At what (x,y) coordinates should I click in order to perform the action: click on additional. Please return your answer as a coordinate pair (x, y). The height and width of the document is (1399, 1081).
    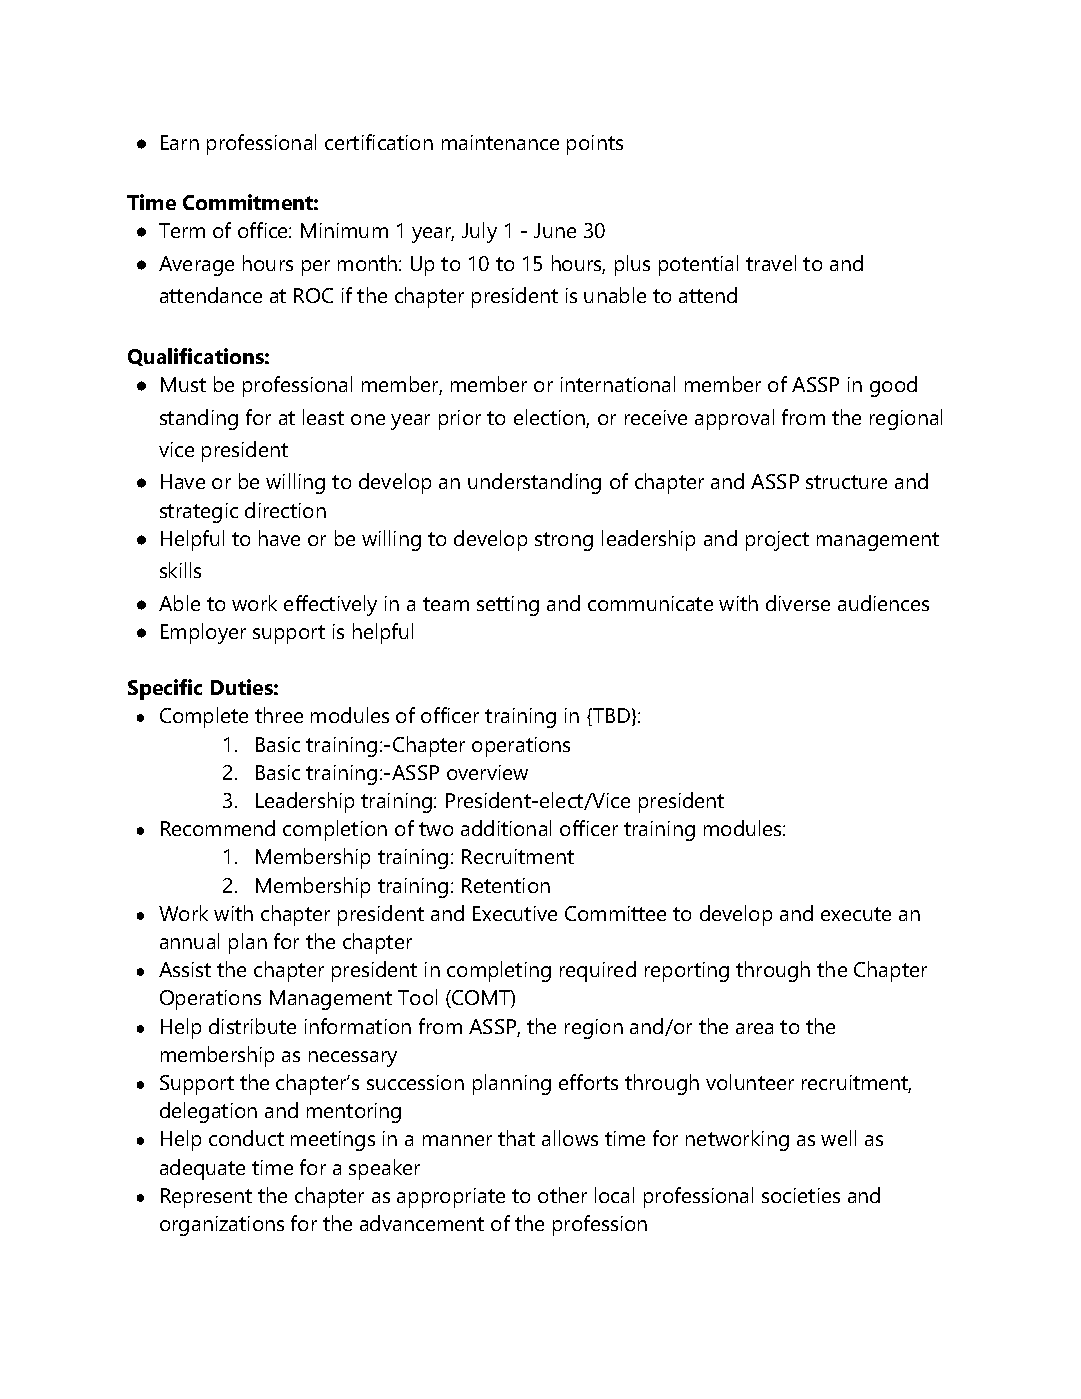
    Looking at the image, I should click on (506, 828).
